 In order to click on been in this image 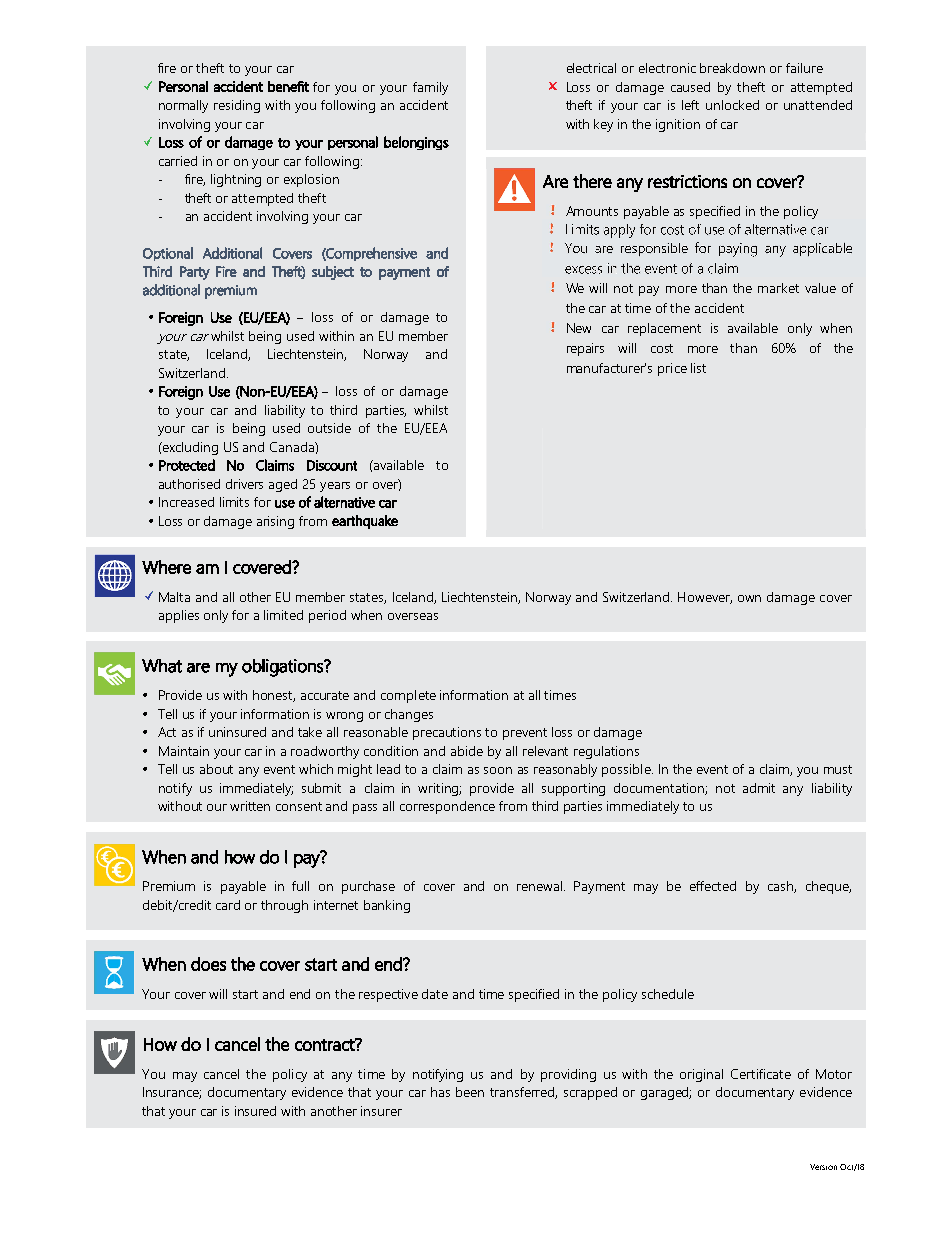, I will do `click(470, 1092)`.
